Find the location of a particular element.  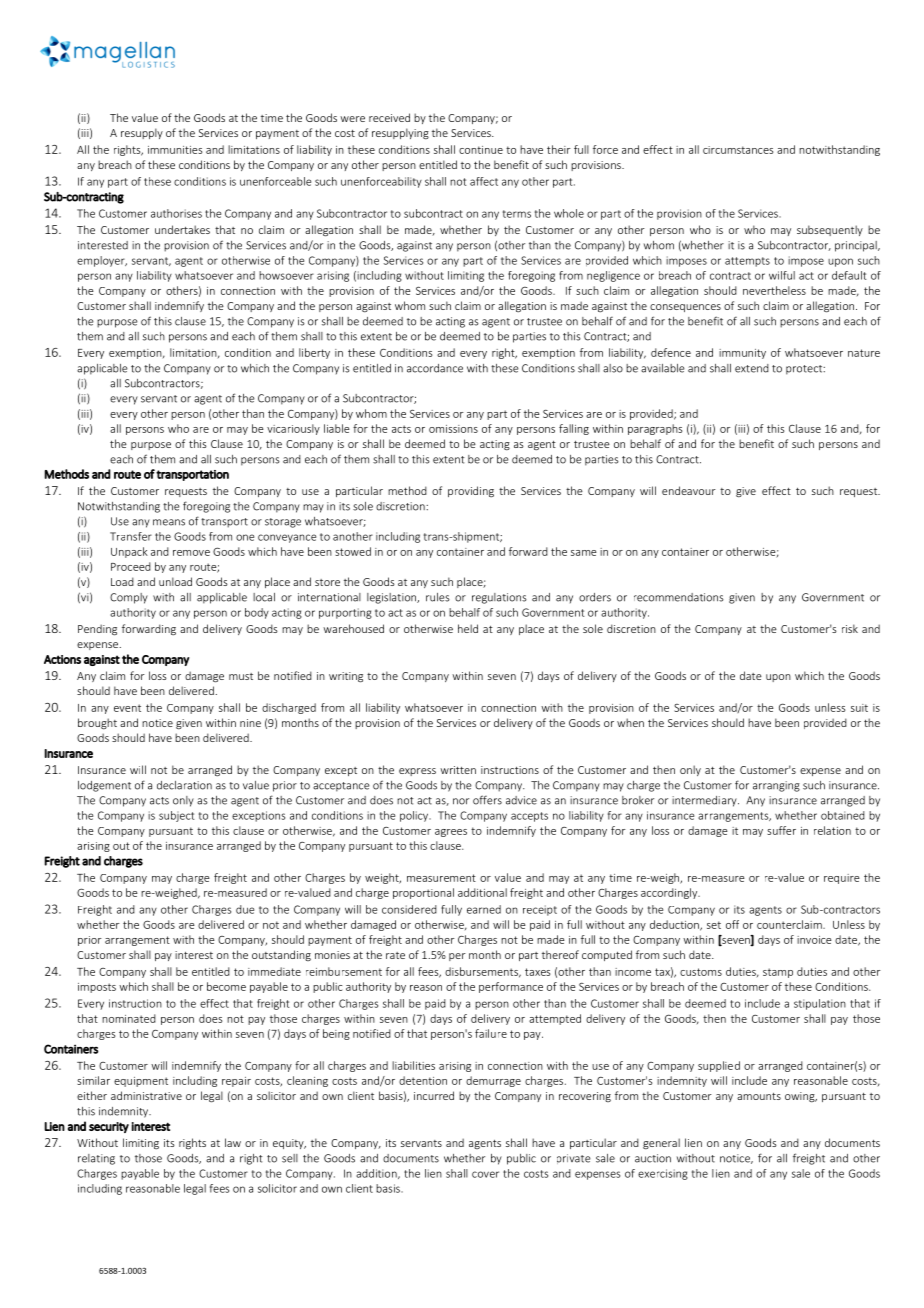

means is located at coordinates (169, 522).
